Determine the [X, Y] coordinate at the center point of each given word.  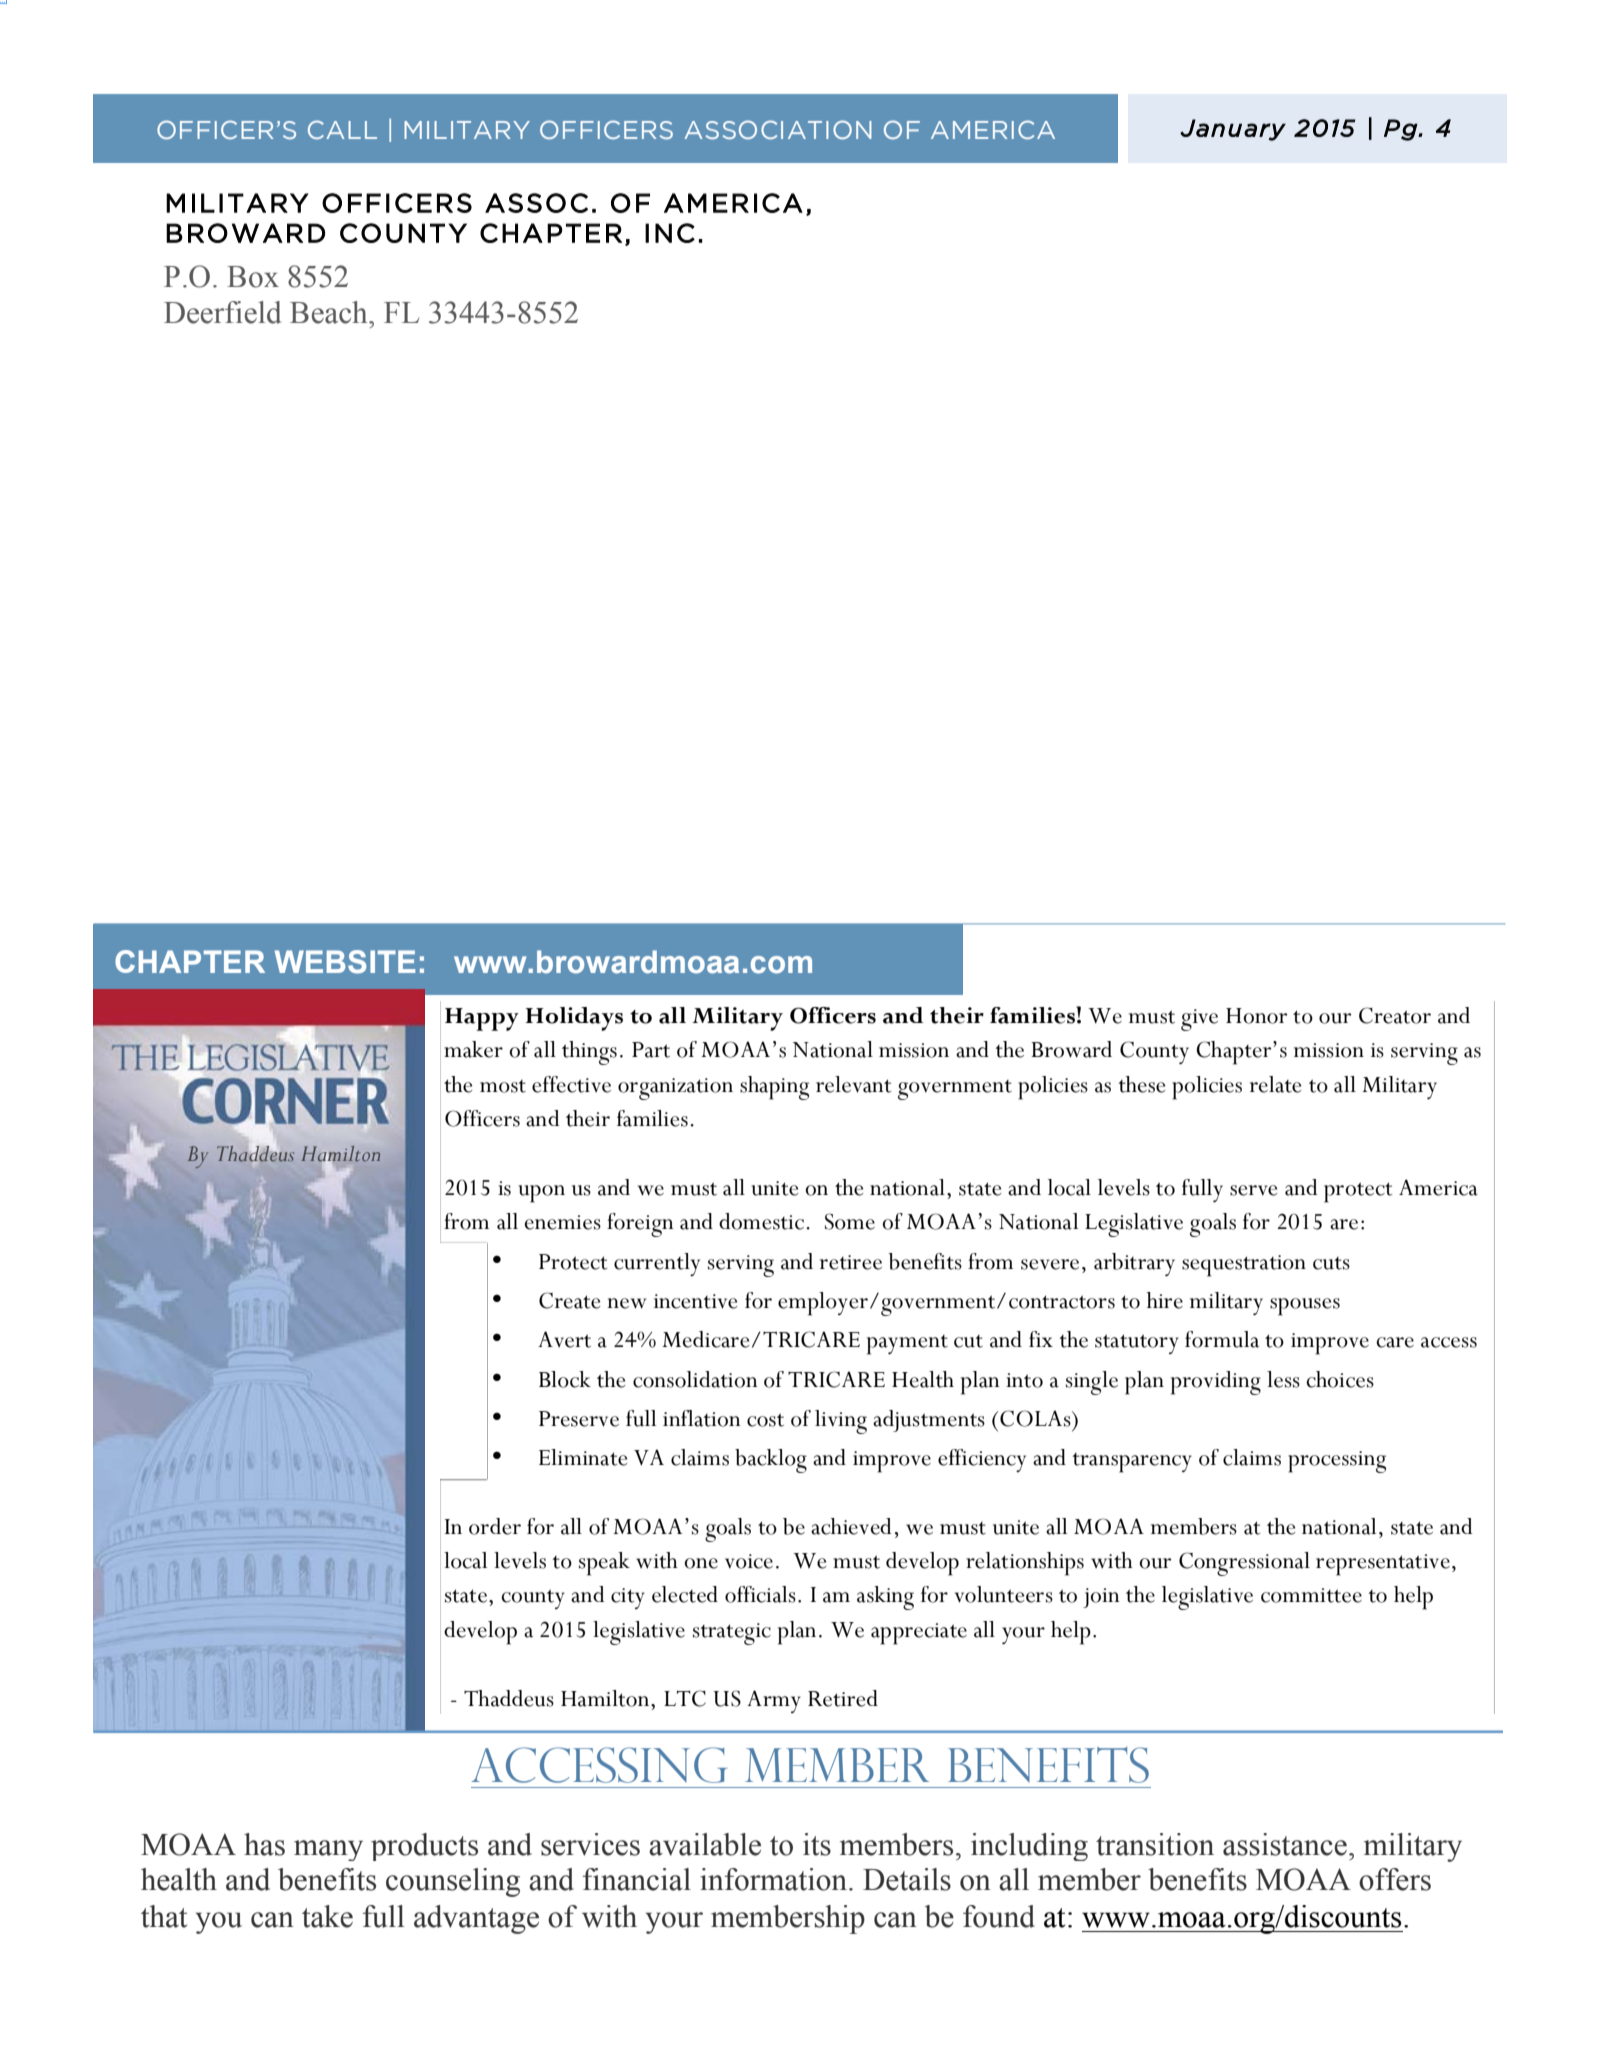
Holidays [574, 1019]
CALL [342, 129]
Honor [1257, 1016]
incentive [695, 1301]
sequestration [1244, 1266]
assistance [1285, 1844]
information [775, 1879]
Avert [564, 1339]
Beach [330, 312]
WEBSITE [345, 962]
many [328, 1850]
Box [253, 277]
